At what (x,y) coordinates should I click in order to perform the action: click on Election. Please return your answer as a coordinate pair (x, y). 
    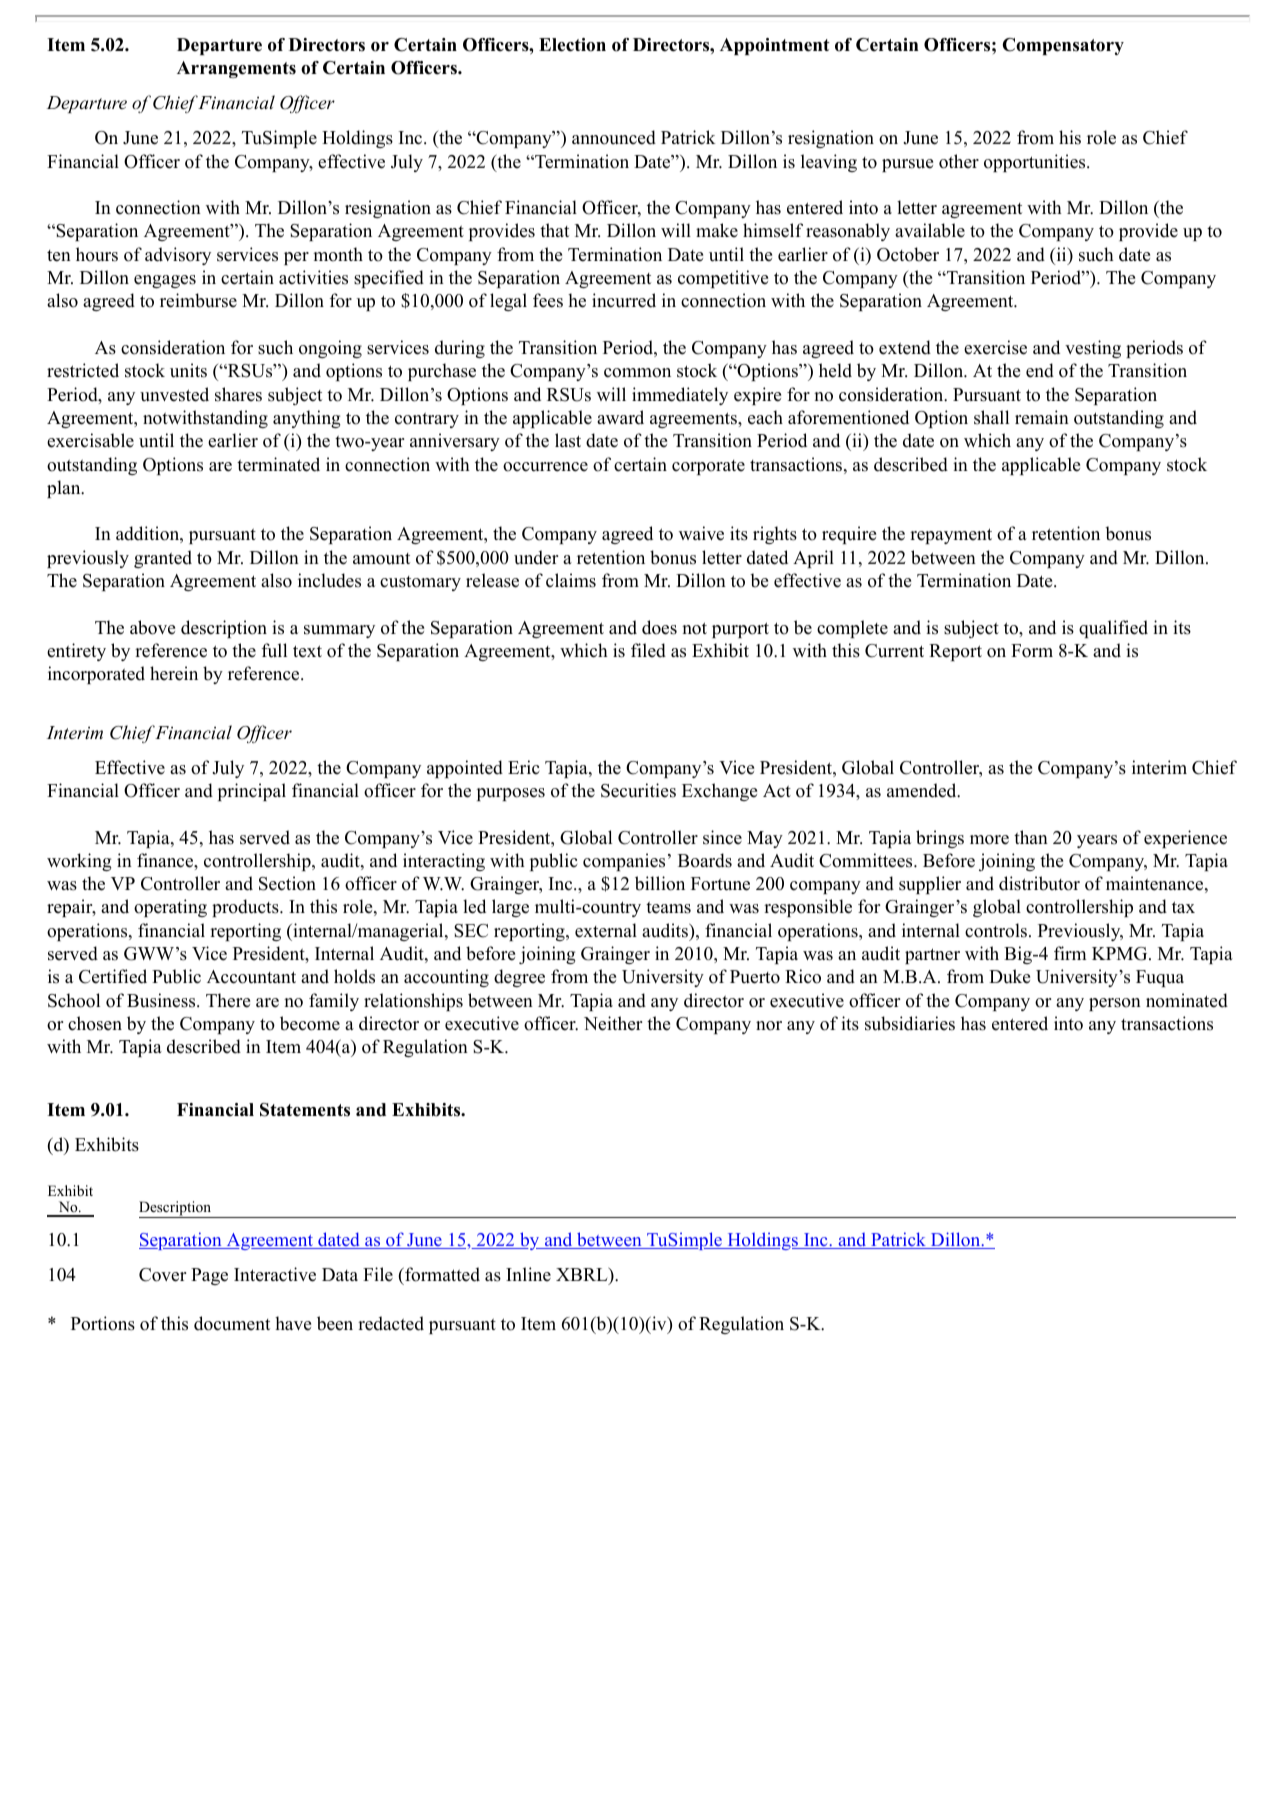
    Looking at the image, I should click on (572, 45).
